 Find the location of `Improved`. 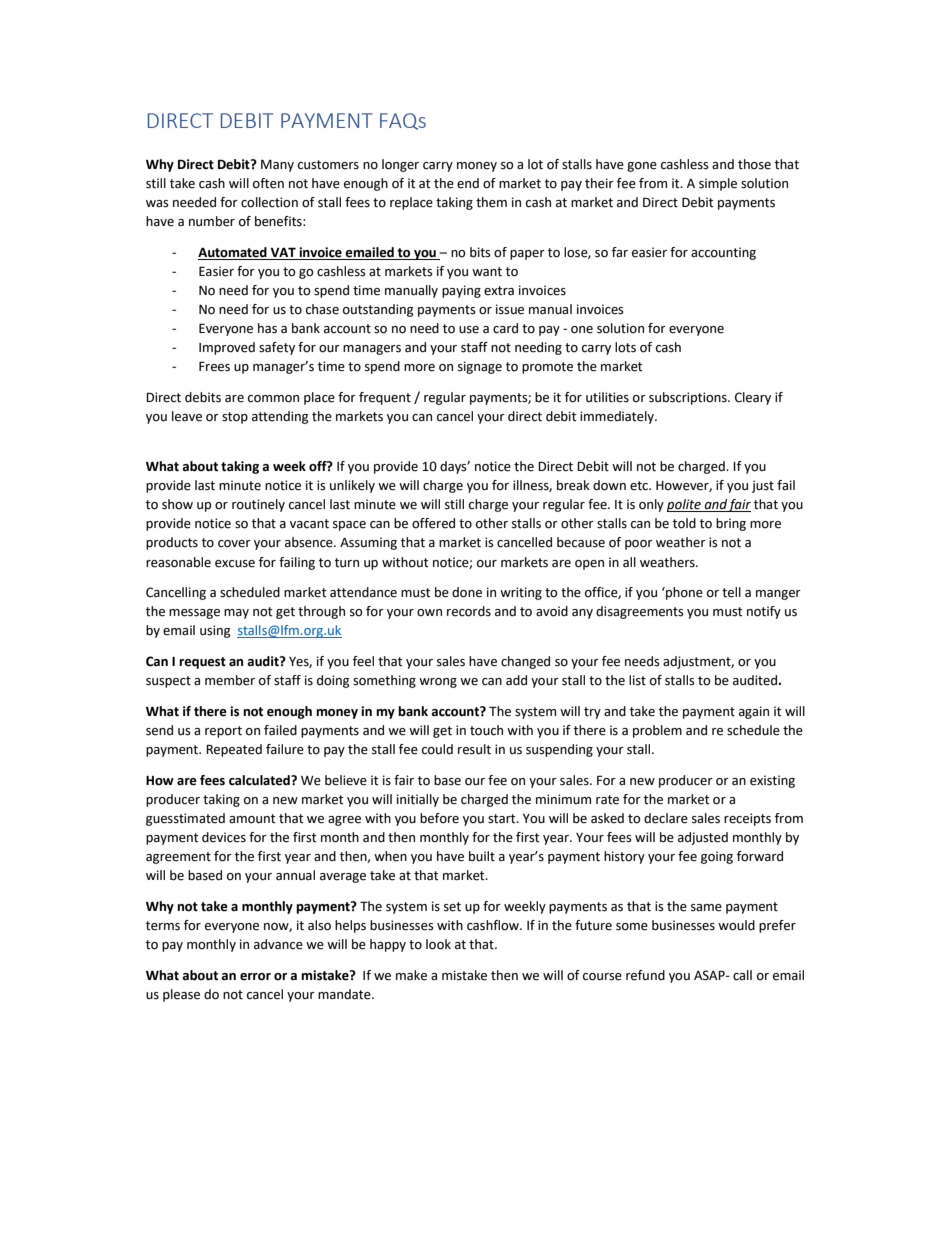

Improved is located at coordinates (227, 348).
